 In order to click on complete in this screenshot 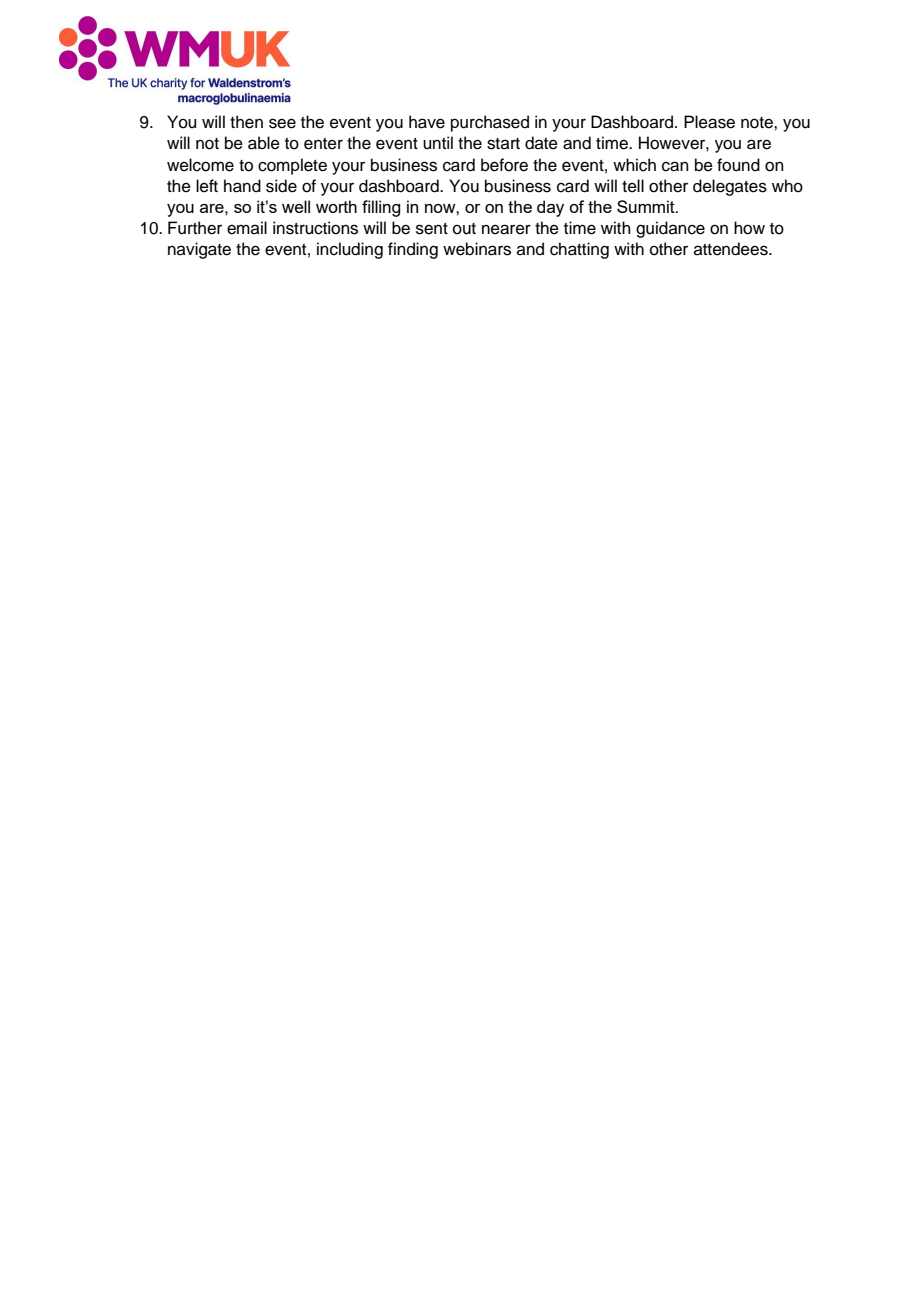, I will do `click(292, 166)`.
